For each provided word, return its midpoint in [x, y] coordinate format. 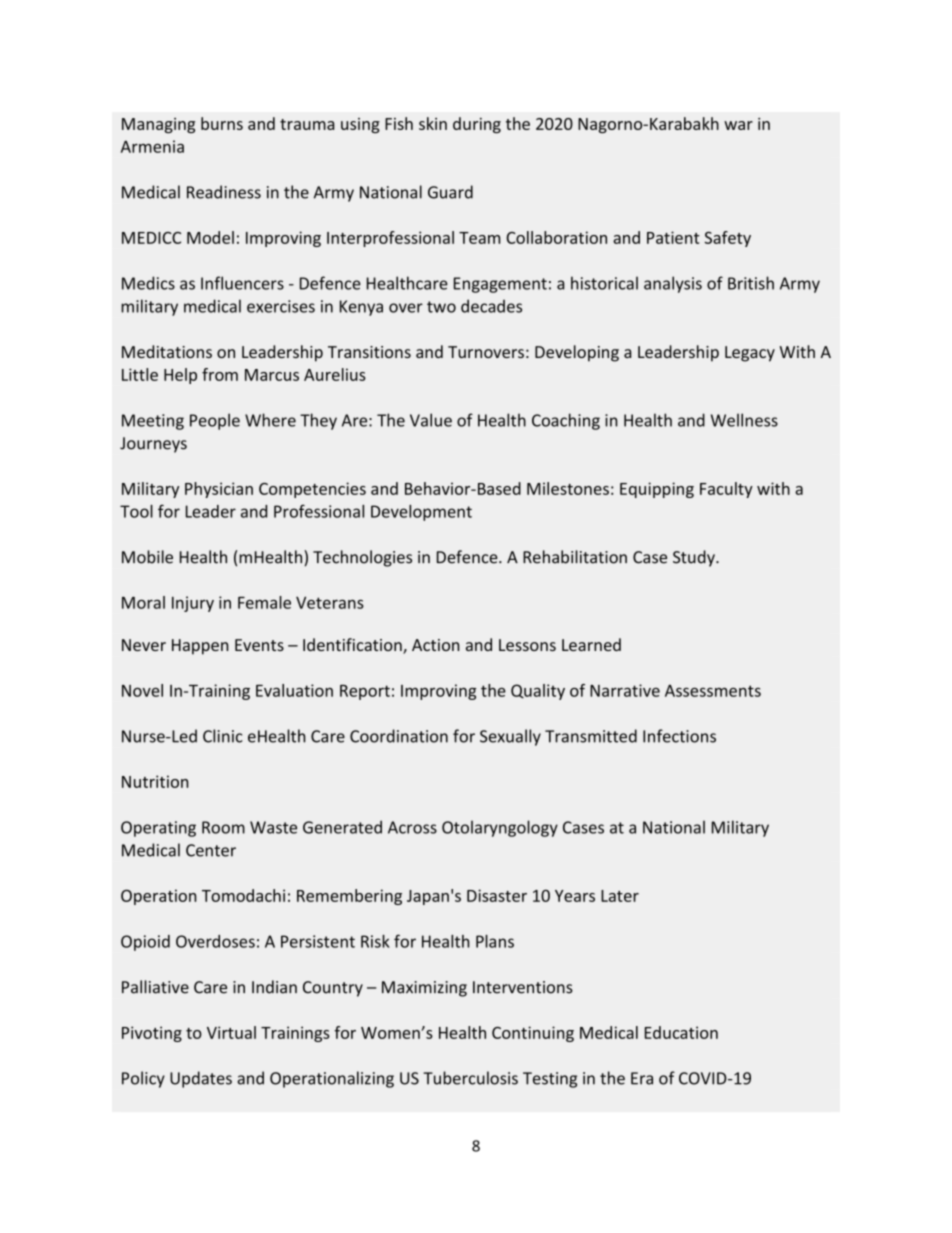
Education [681, 1032]
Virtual [231, 1032]
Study [695, 558]
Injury [193, 604]
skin [433, 123]
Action [436, 645]
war [738, 125]
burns [222, 123]
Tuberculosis [470, 1078]
